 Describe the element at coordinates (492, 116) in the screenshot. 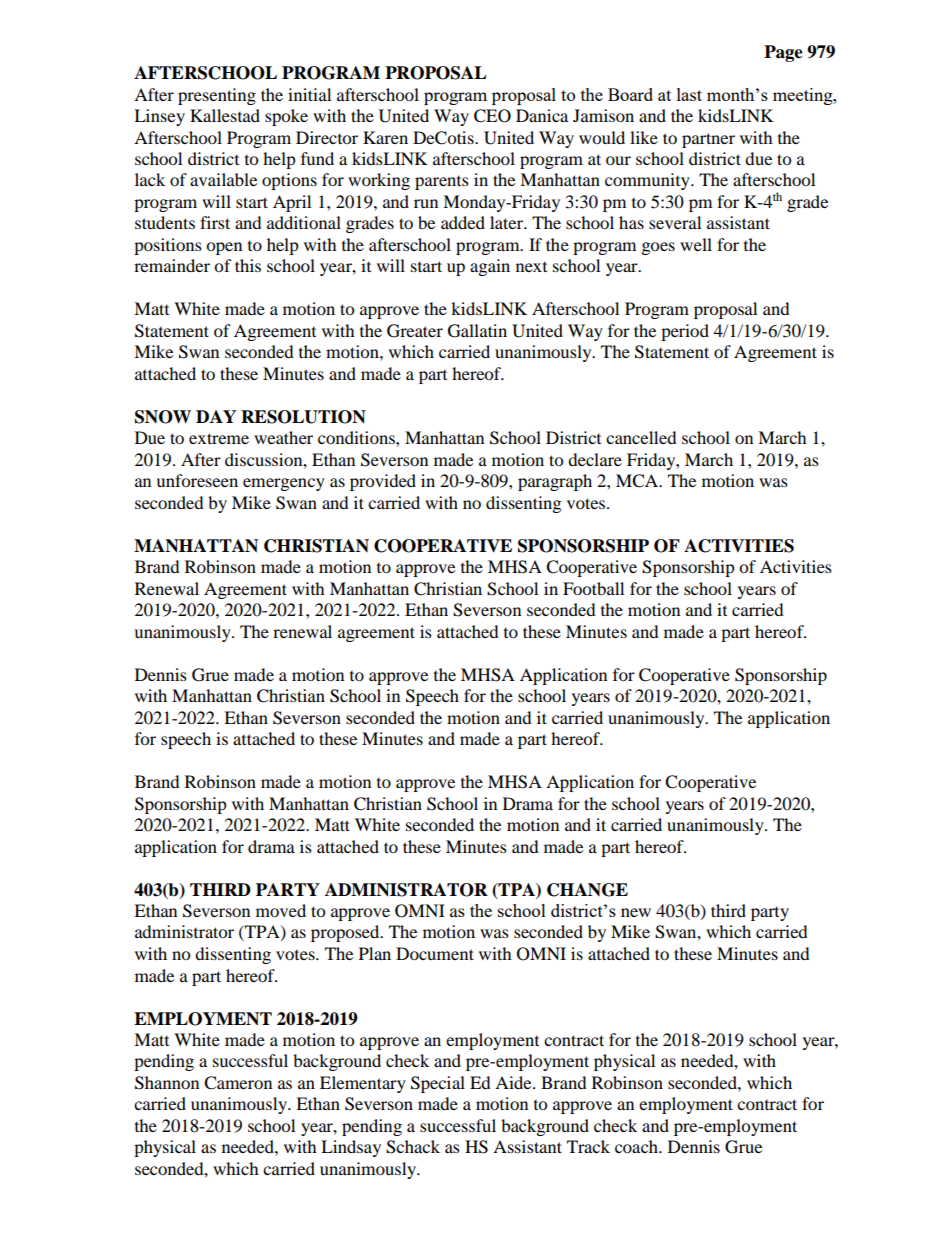

I see `CEO` at that location.
